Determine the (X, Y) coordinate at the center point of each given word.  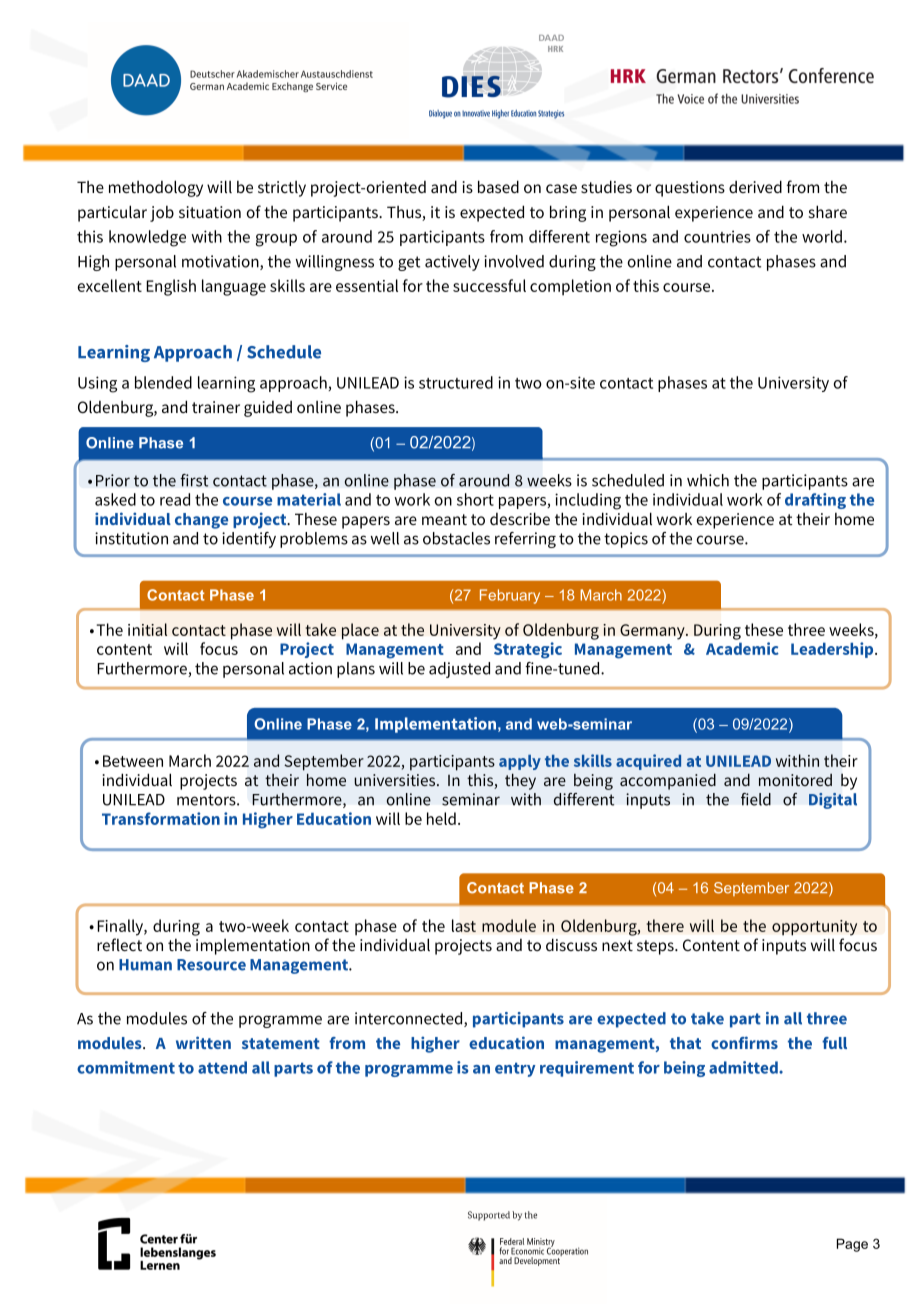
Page (852, 1245)
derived (755, 186)
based (498, 186)
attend (222, 1067)
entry (515, 1069)
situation (210, 212)
